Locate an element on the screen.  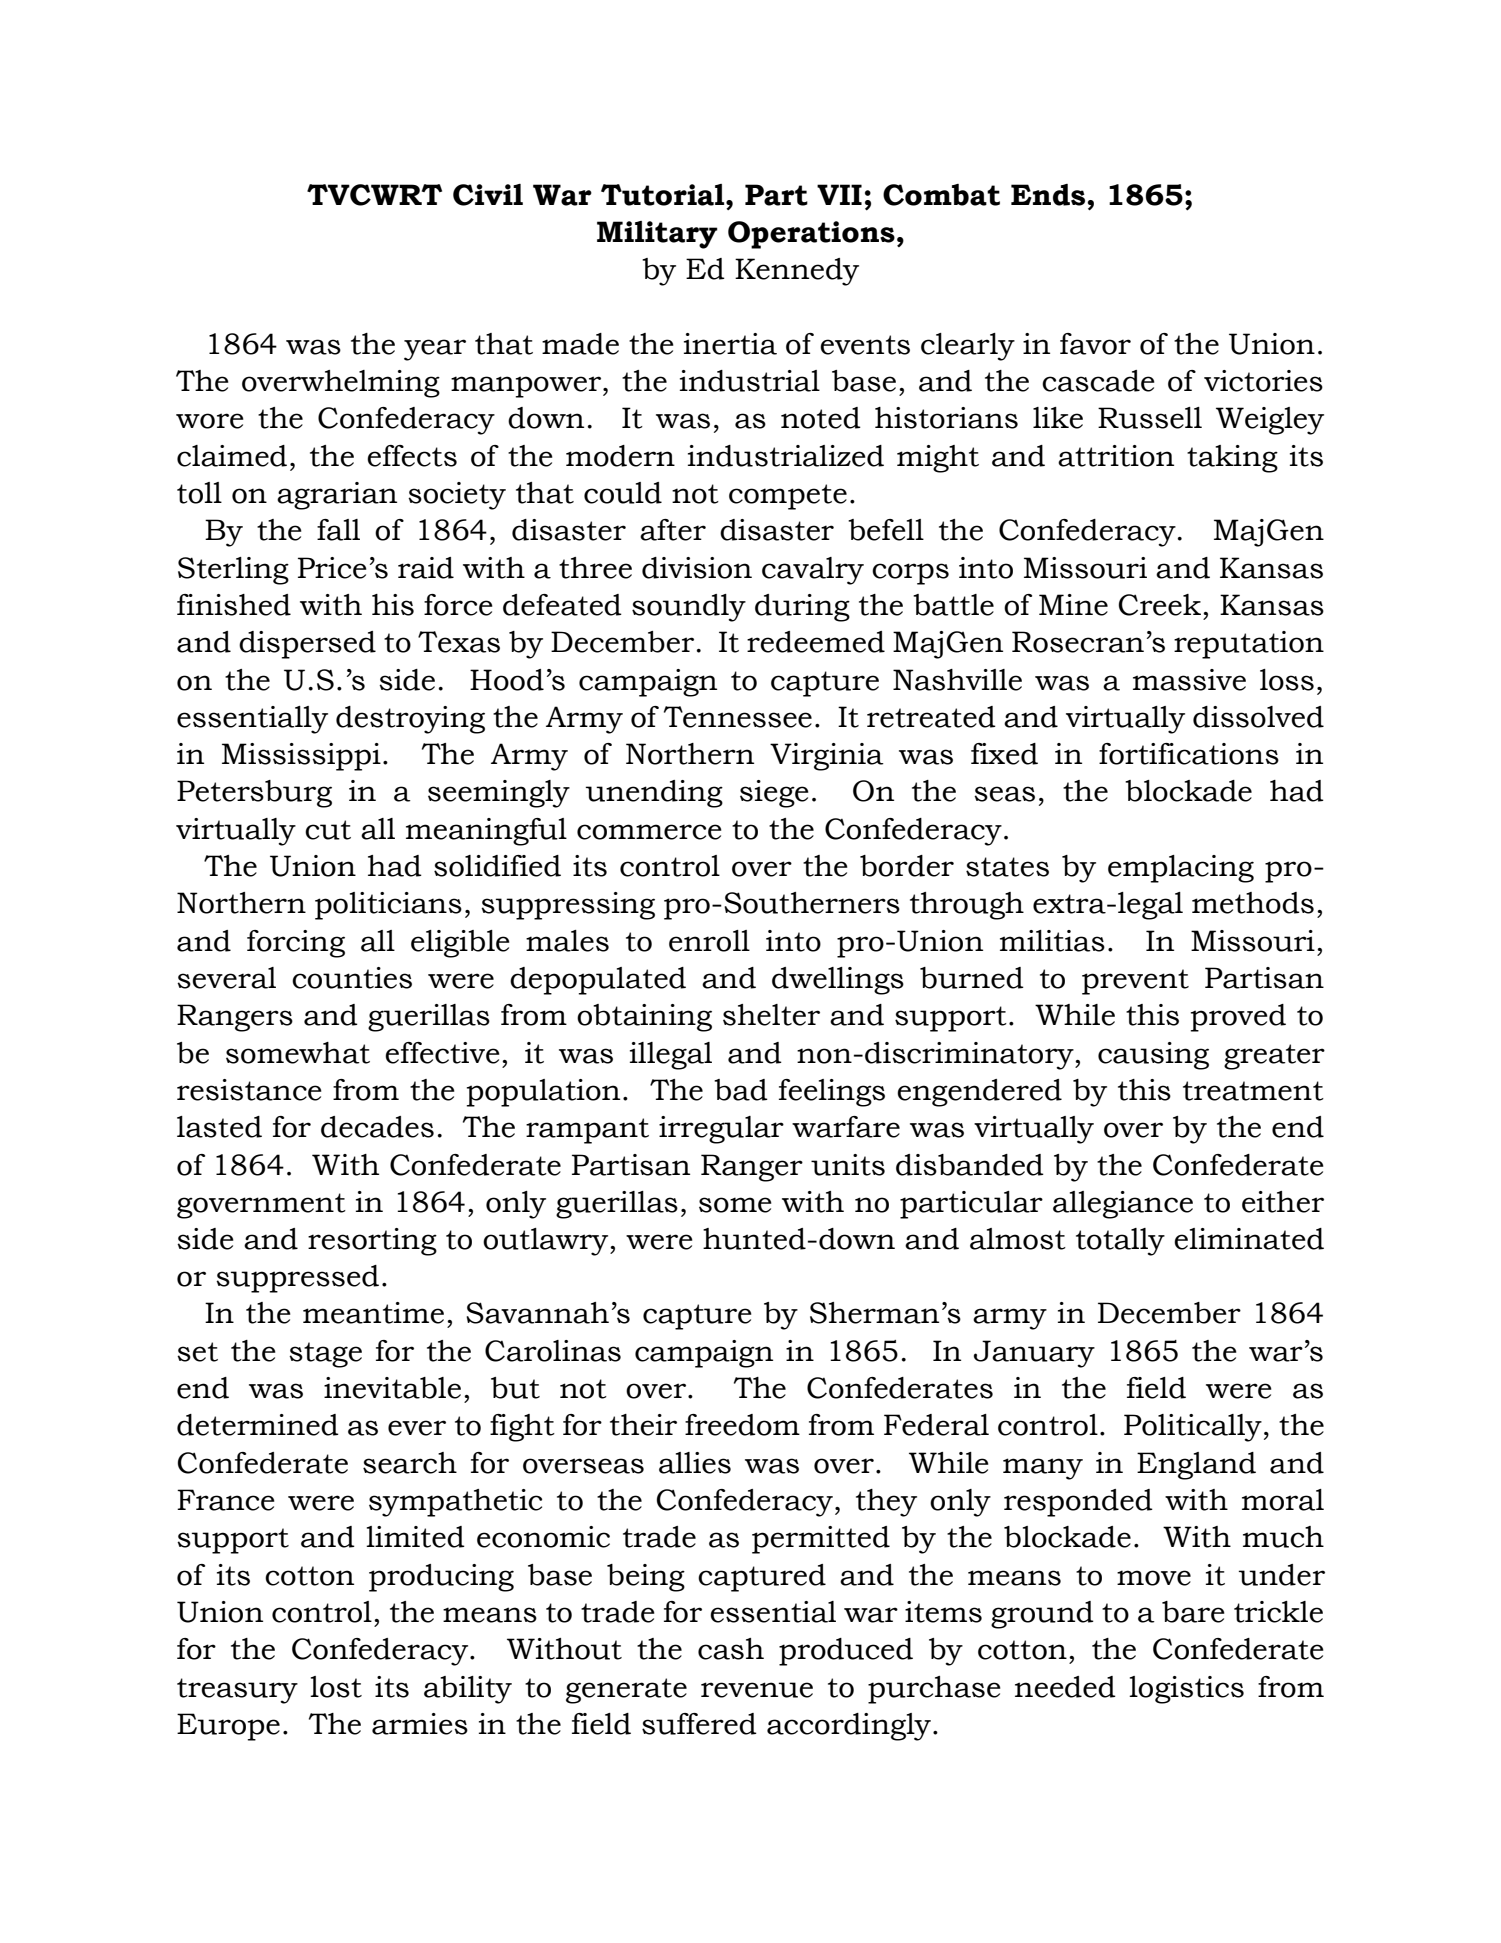
lost is located at coordinates (336, 1687).
